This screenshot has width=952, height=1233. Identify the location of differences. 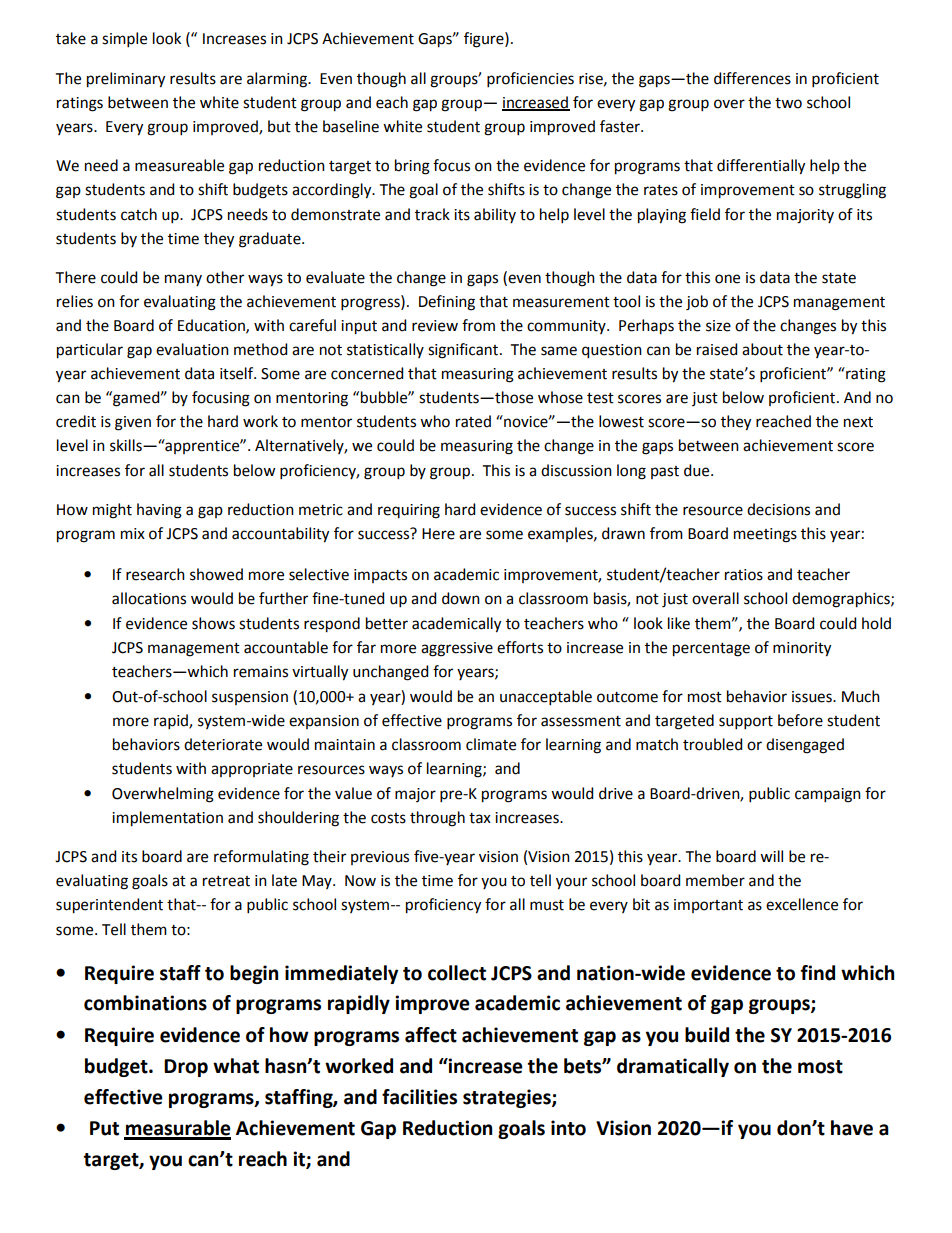
(752, 78).
